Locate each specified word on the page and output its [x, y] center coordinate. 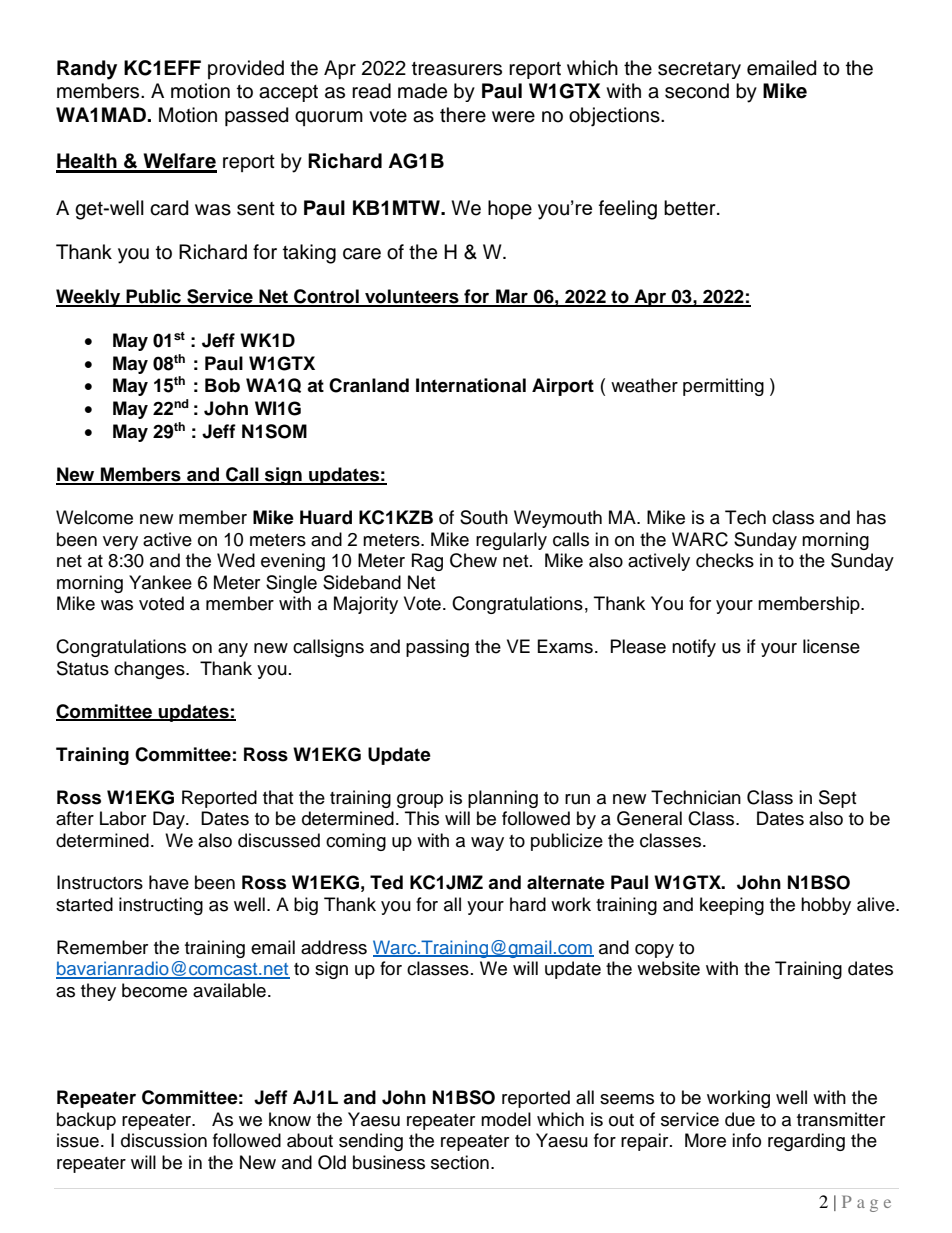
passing [437, 648]
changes [150, 670]
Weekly [89, 298]
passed [256, 116]
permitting [723, 387]
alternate [566, 882]
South [484, 517]
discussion [164, 1140]
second [697, 91]
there [463, 115]
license [831, 646]
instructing [161, 906]
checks [725, 560]
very [120, 543]
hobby [826, 906]
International [471, 385]
